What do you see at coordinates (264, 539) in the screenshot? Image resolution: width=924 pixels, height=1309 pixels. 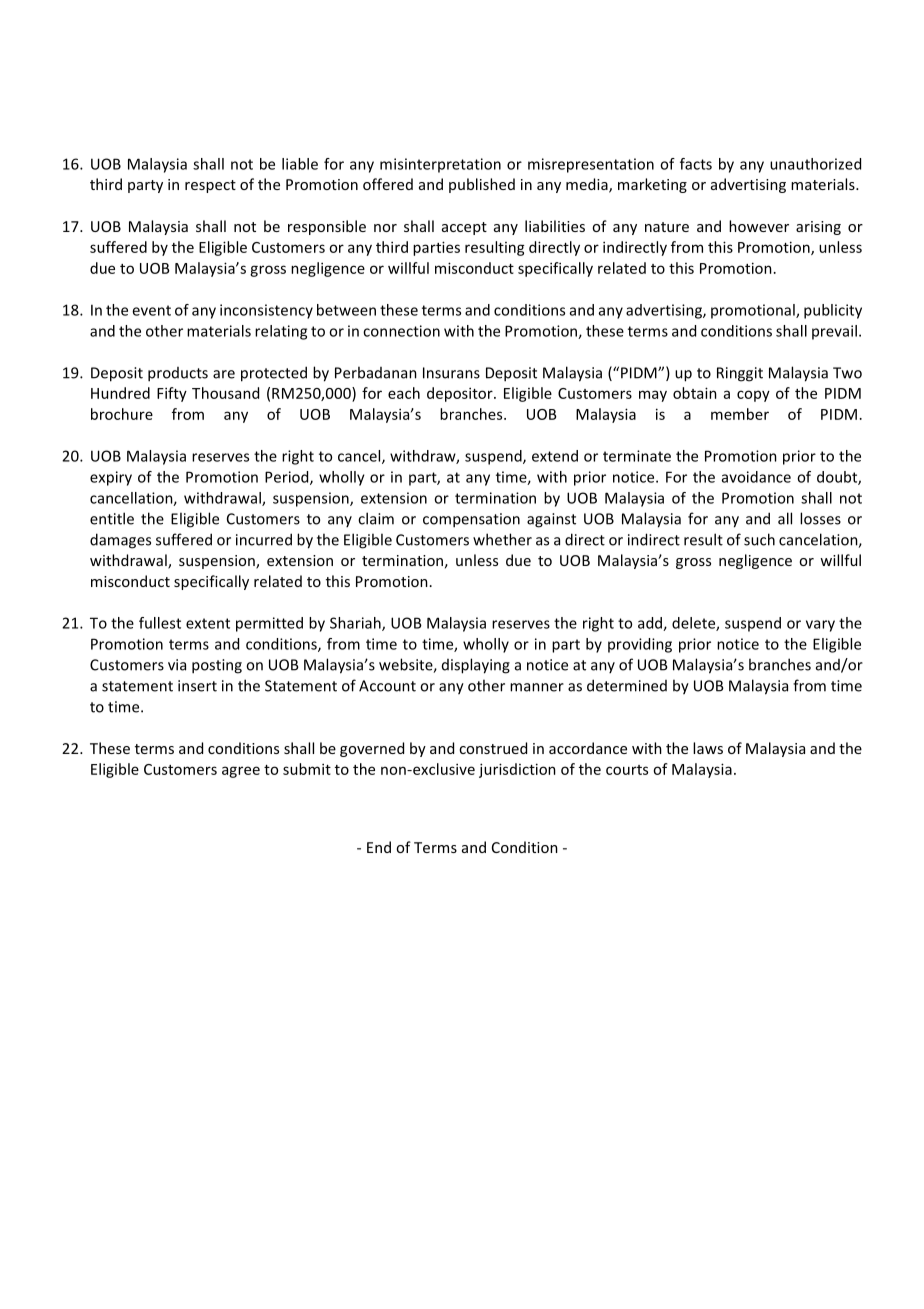 I see `incurred` at bounding box center [264, 539].
